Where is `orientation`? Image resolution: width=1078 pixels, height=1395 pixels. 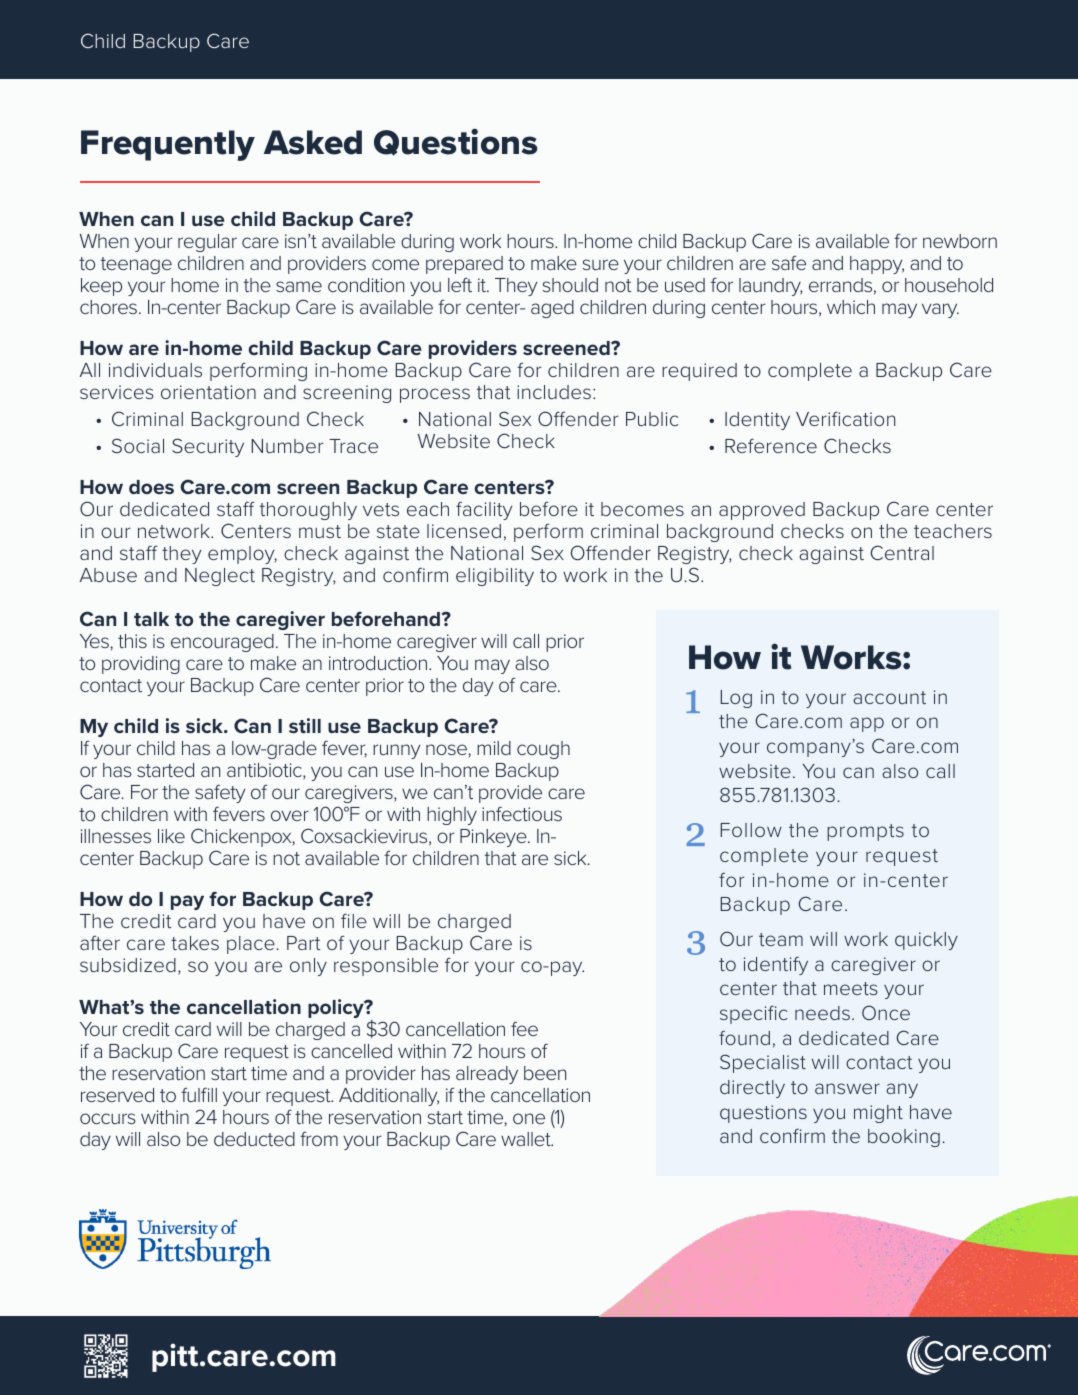 orientation is located at coordinates (208, 392).
